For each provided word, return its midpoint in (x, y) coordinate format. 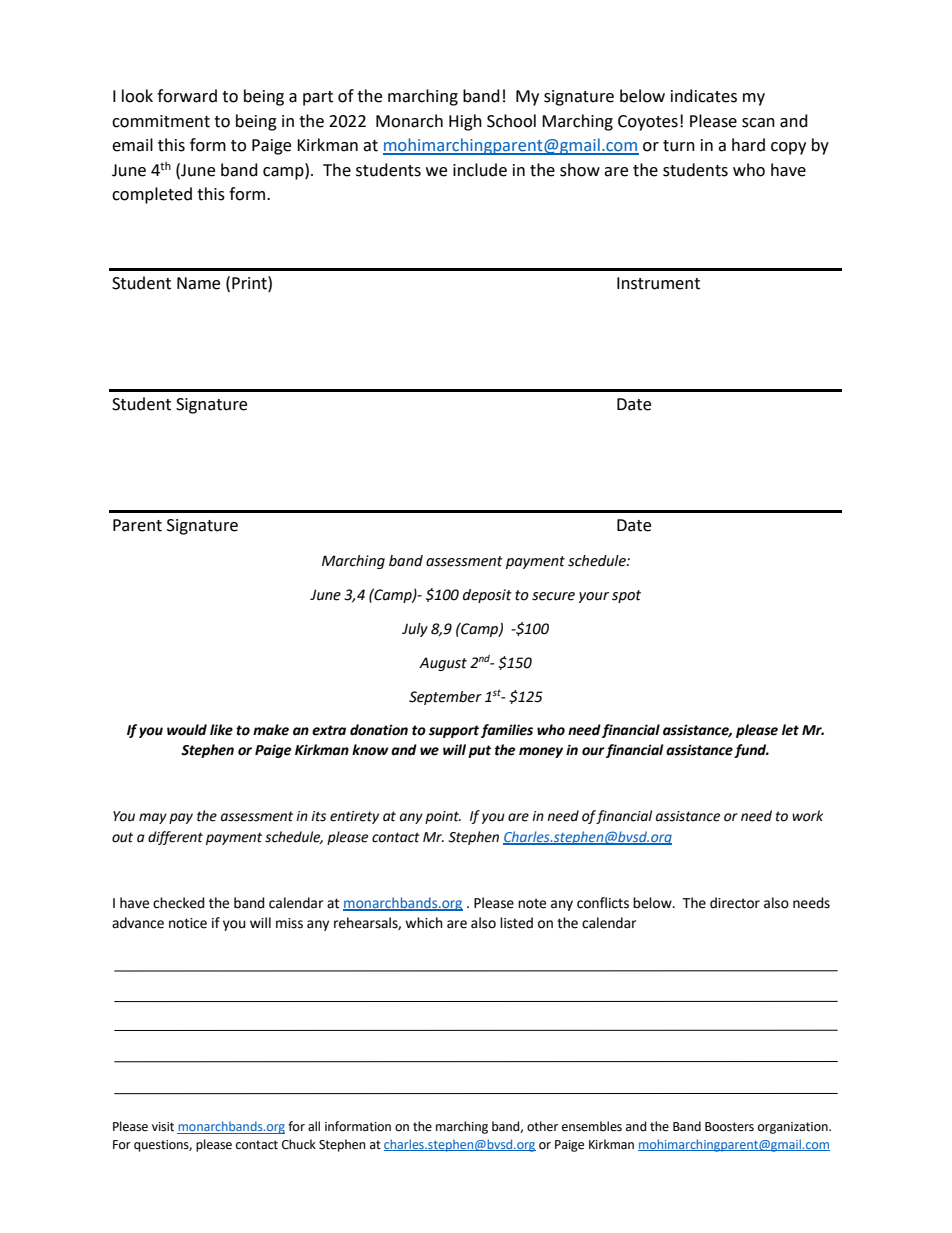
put (479, 751)
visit (163, 1127)
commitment (161, 121)
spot (626, 596)
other (542, 1126)
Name (198, 283)
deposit (487, 596)
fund (751, 751)
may (153, 818)
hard (748, 145)
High (465, 122)
